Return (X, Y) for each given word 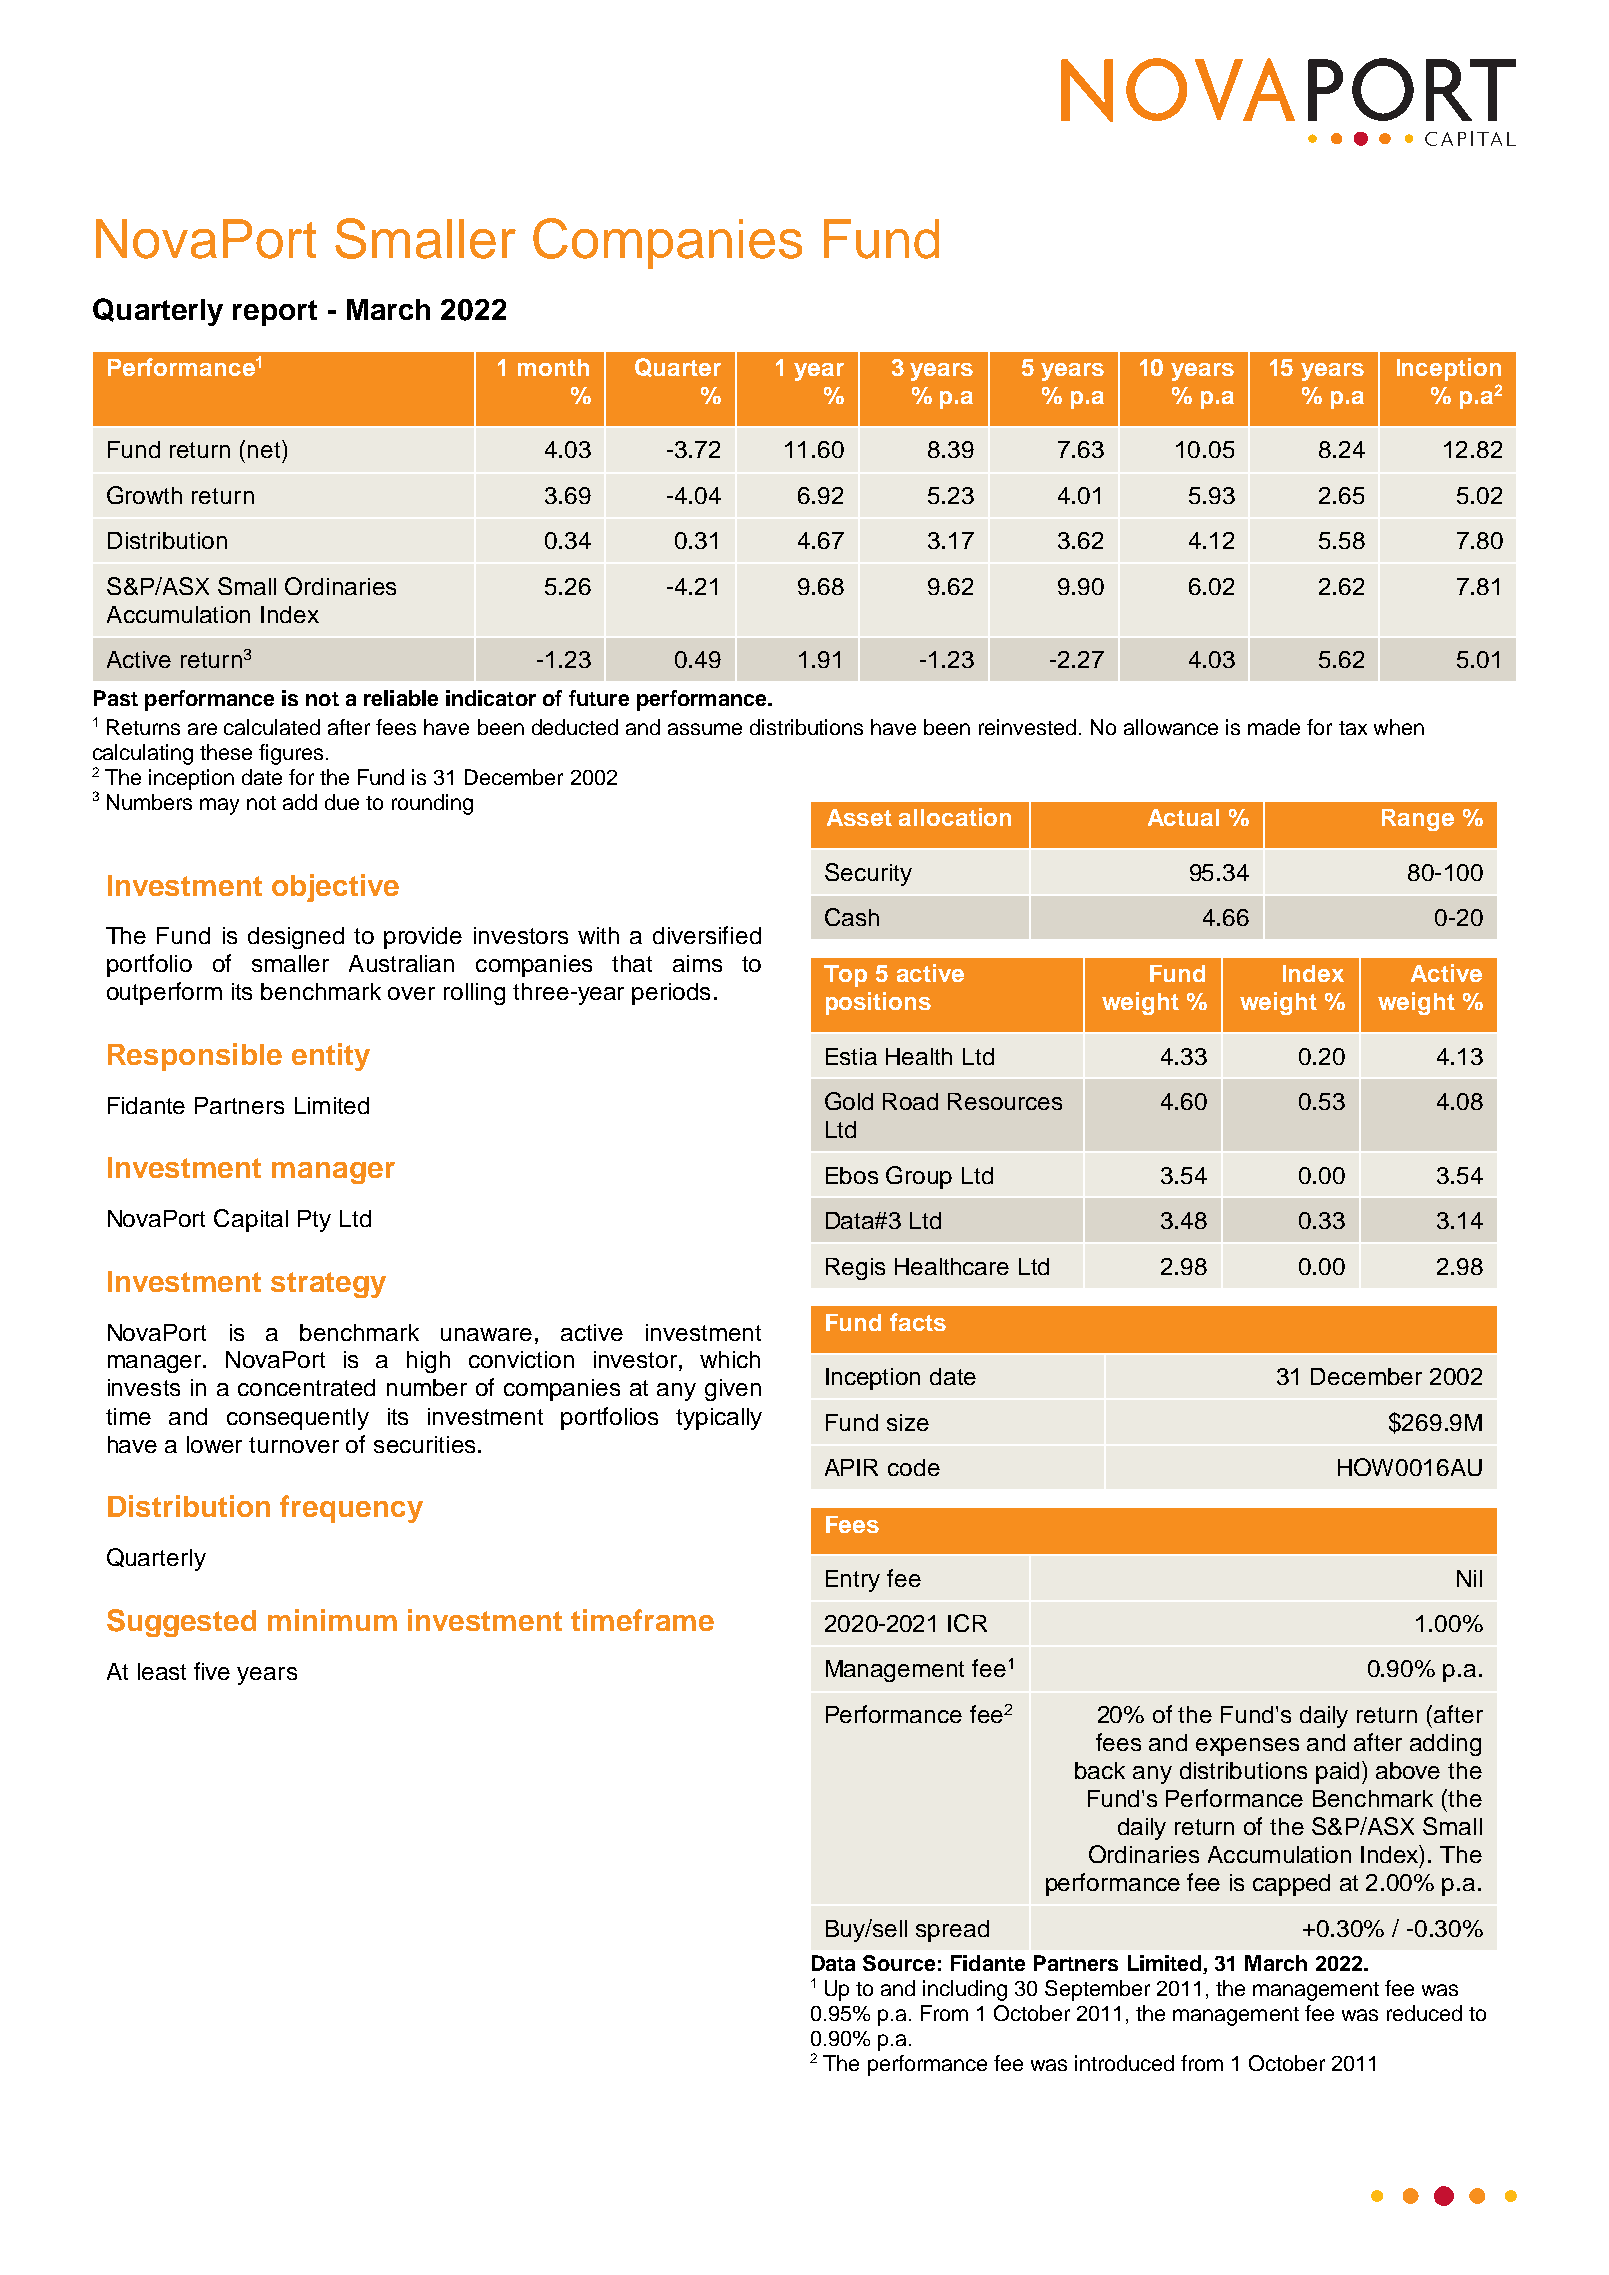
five (212, 1671)
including (965, 1990)
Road (910, 1101)
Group (919, 1177)
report (275, 313)
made (1274, 727)
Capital (251, 1220)
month (553, 367)
